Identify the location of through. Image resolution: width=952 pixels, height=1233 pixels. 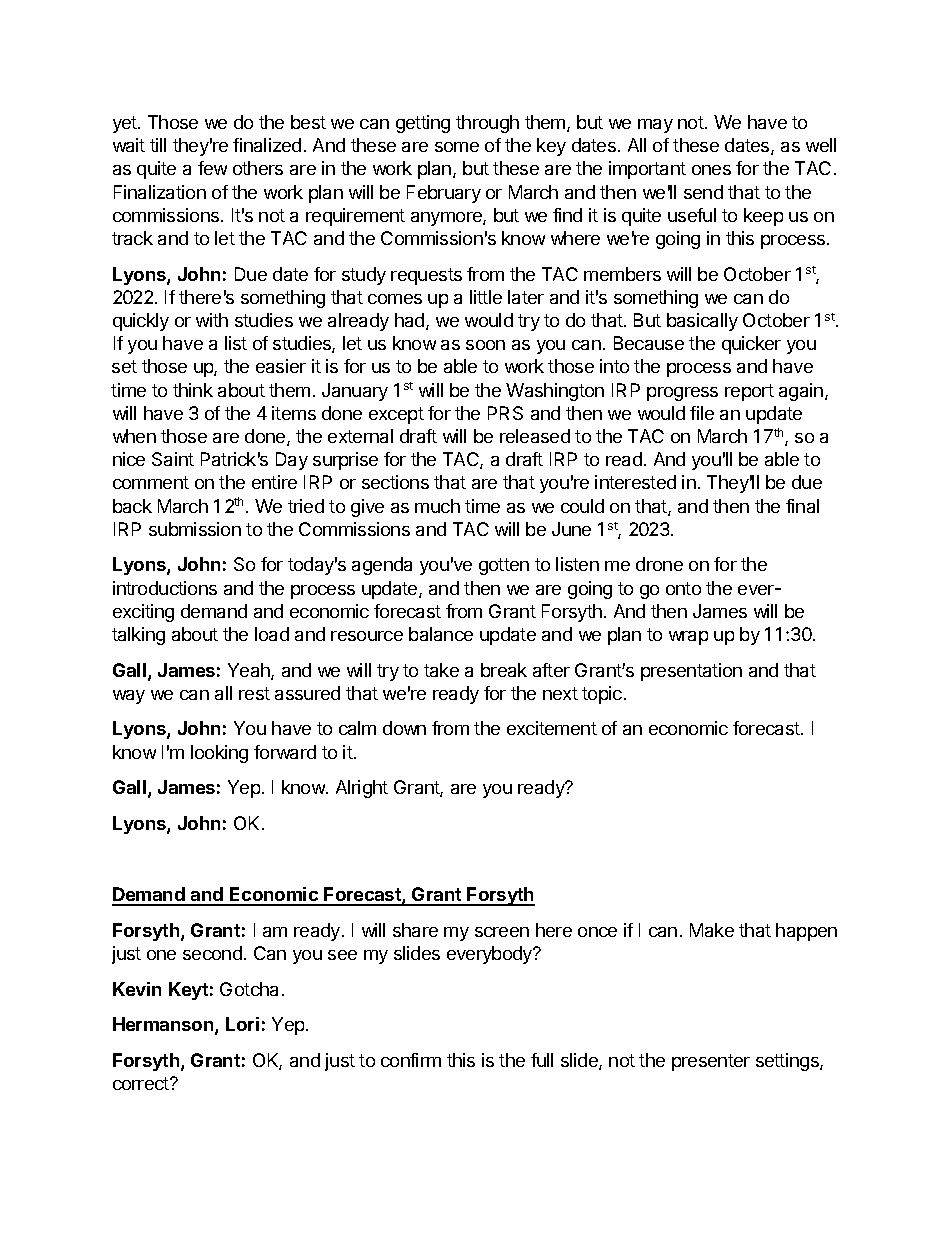
(487, 124).
